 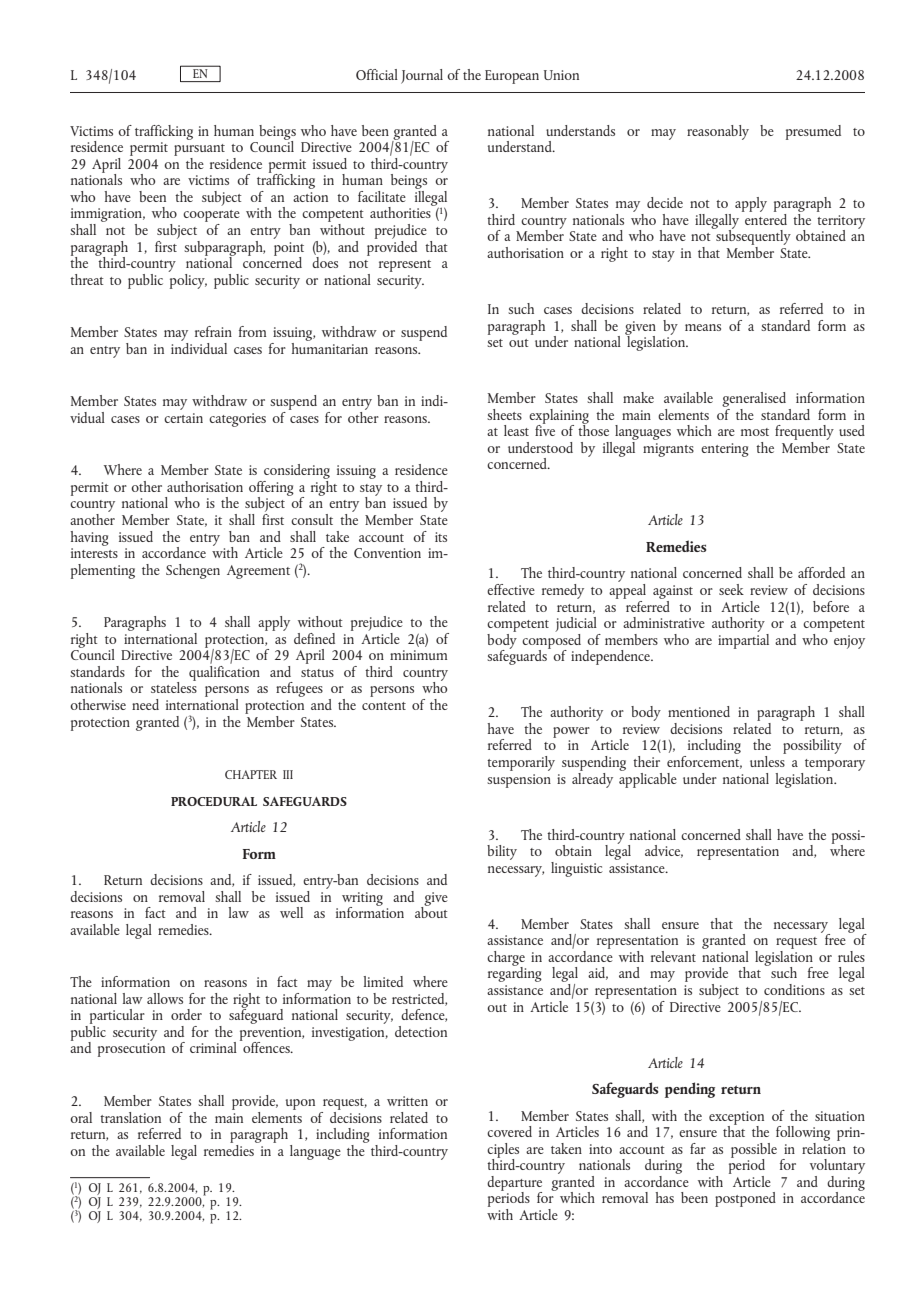 I want to click on postponed, so click(x=745, y=1199).
